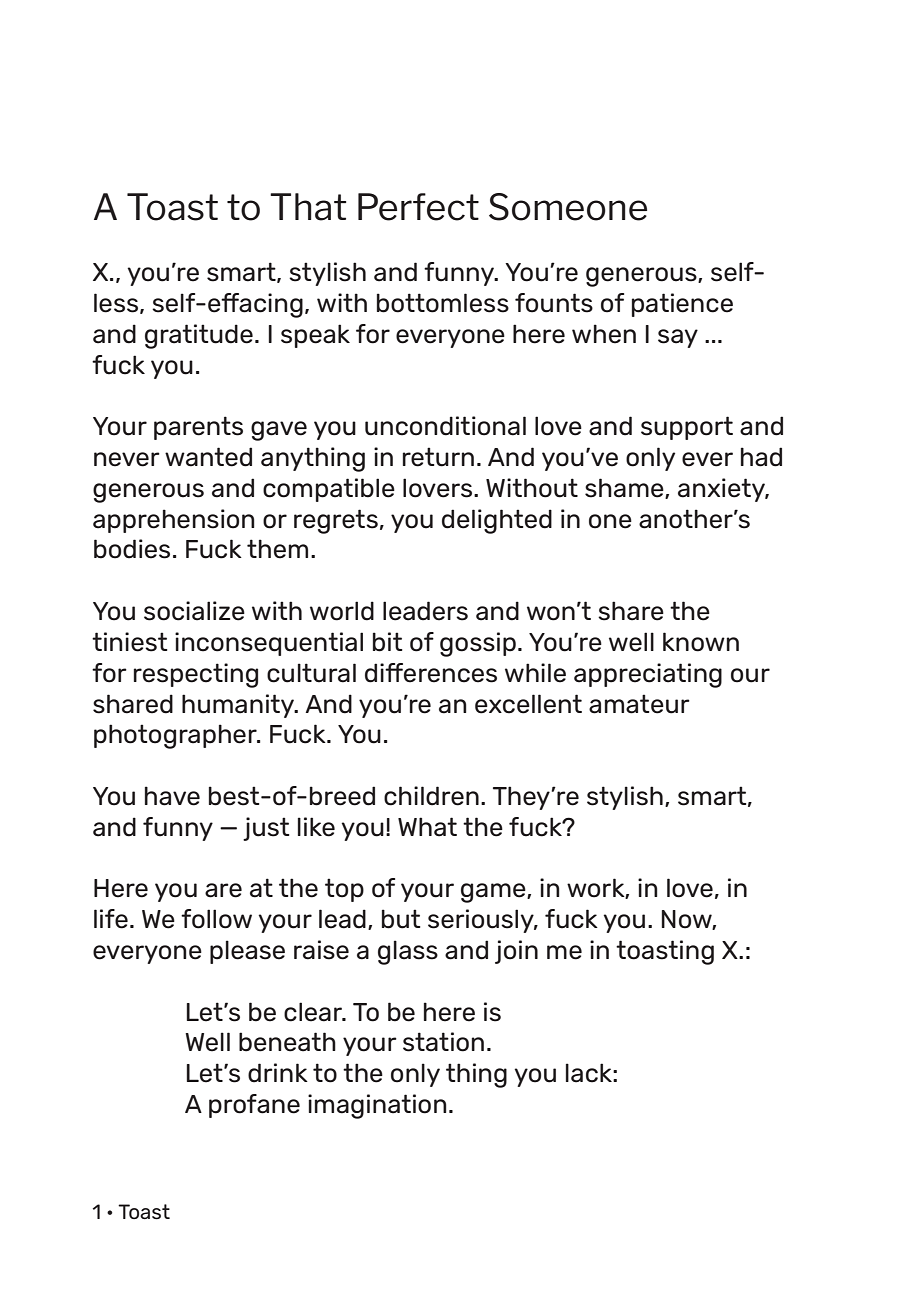 The image size is (924, 1294). Describe the element at coordinates (174, 521) in the screenshot. I see `apprehension` at that location.
